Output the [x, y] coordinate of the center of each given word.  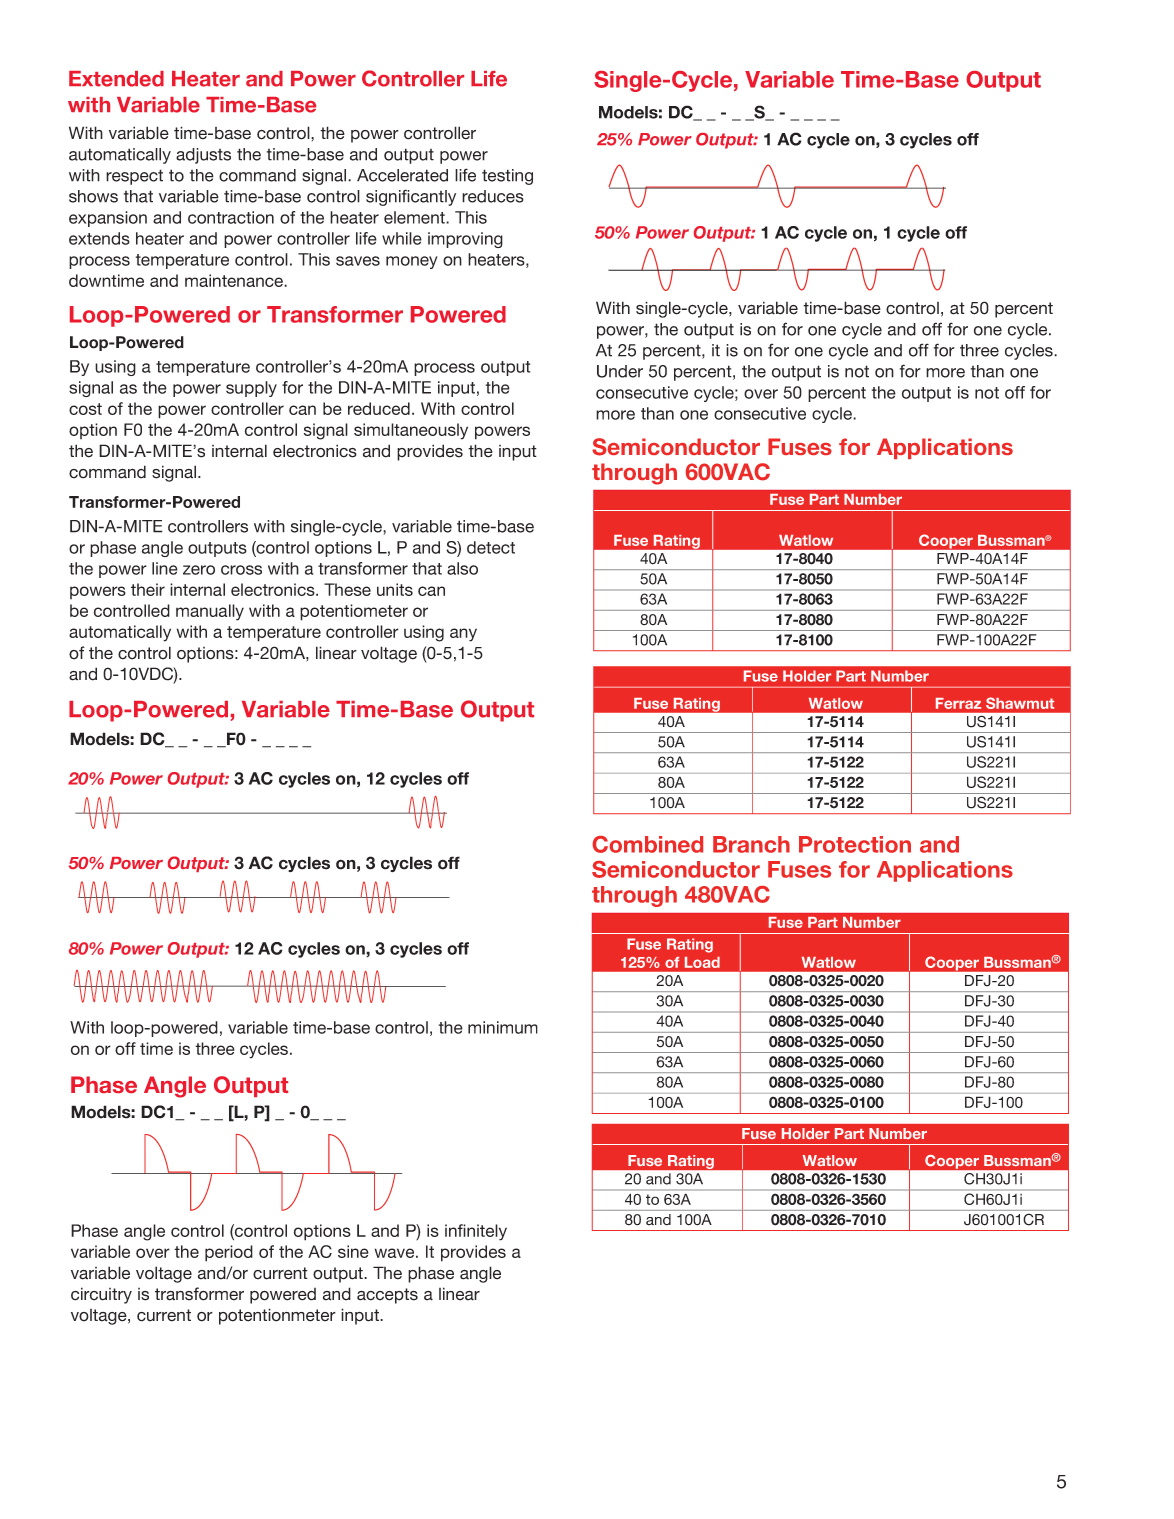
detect [491, 547]
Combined [647, 844]
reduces [493, 196]
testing [507, 177]
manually [210, 612]
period [229, 1253]
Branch [751, 844]
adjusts [203, 156]
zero [199, 570]
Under [620, 371]
